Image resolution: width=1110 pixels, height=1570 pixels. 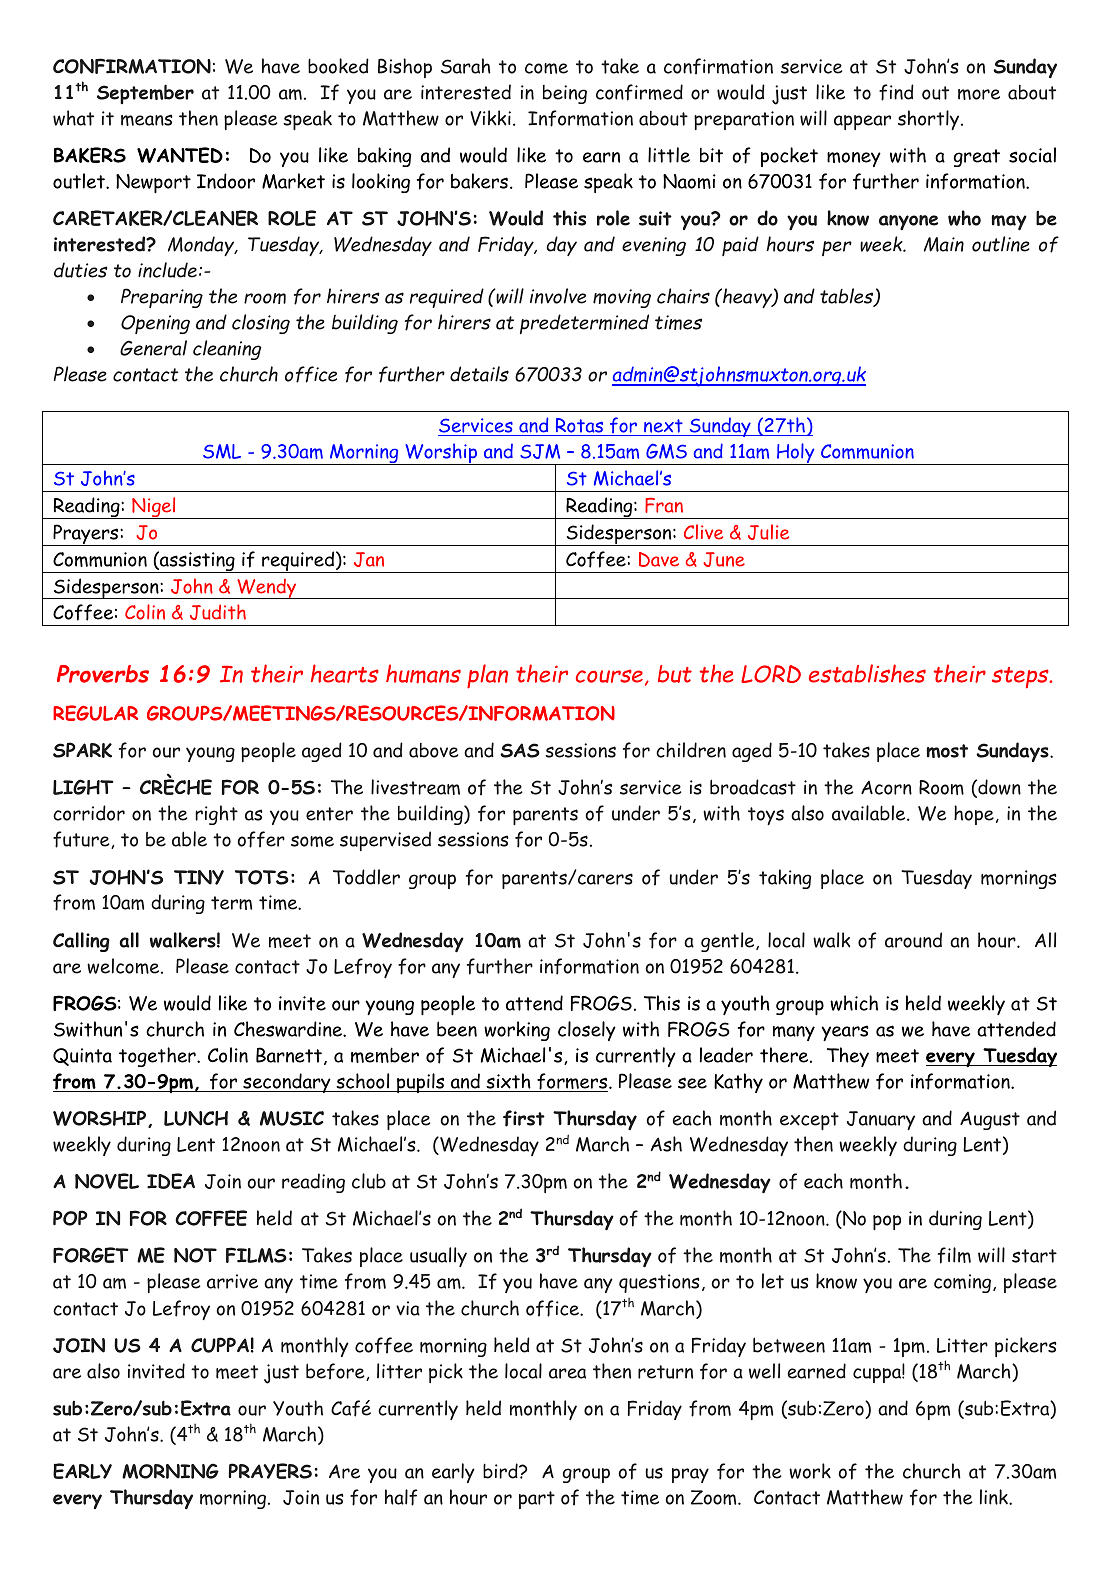 I want to click on being, so click(x=565, y=94).
